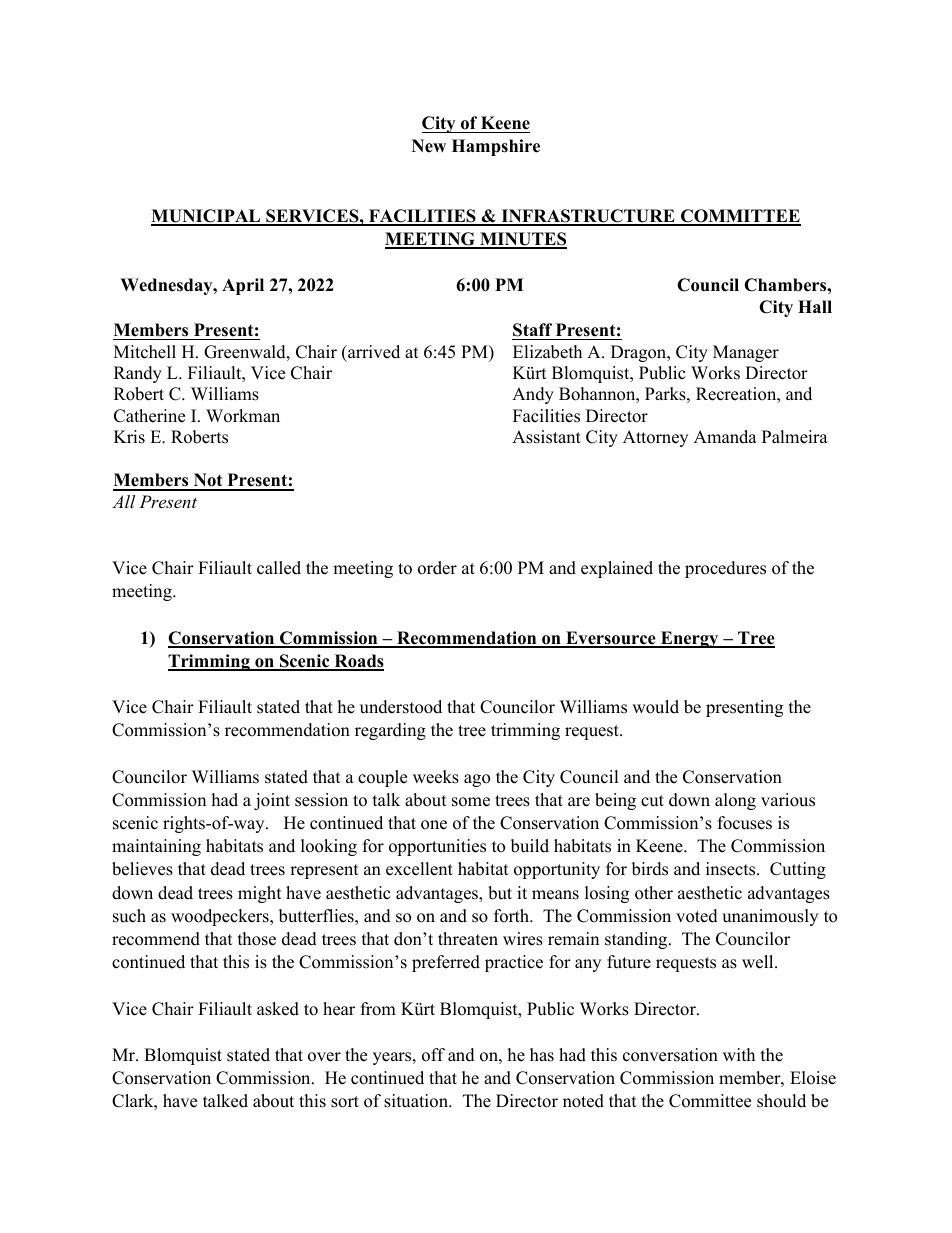  What do you see at coordinates (496, 147) in the page?
I see `Hampshire` at bounding box center [496, 147].
